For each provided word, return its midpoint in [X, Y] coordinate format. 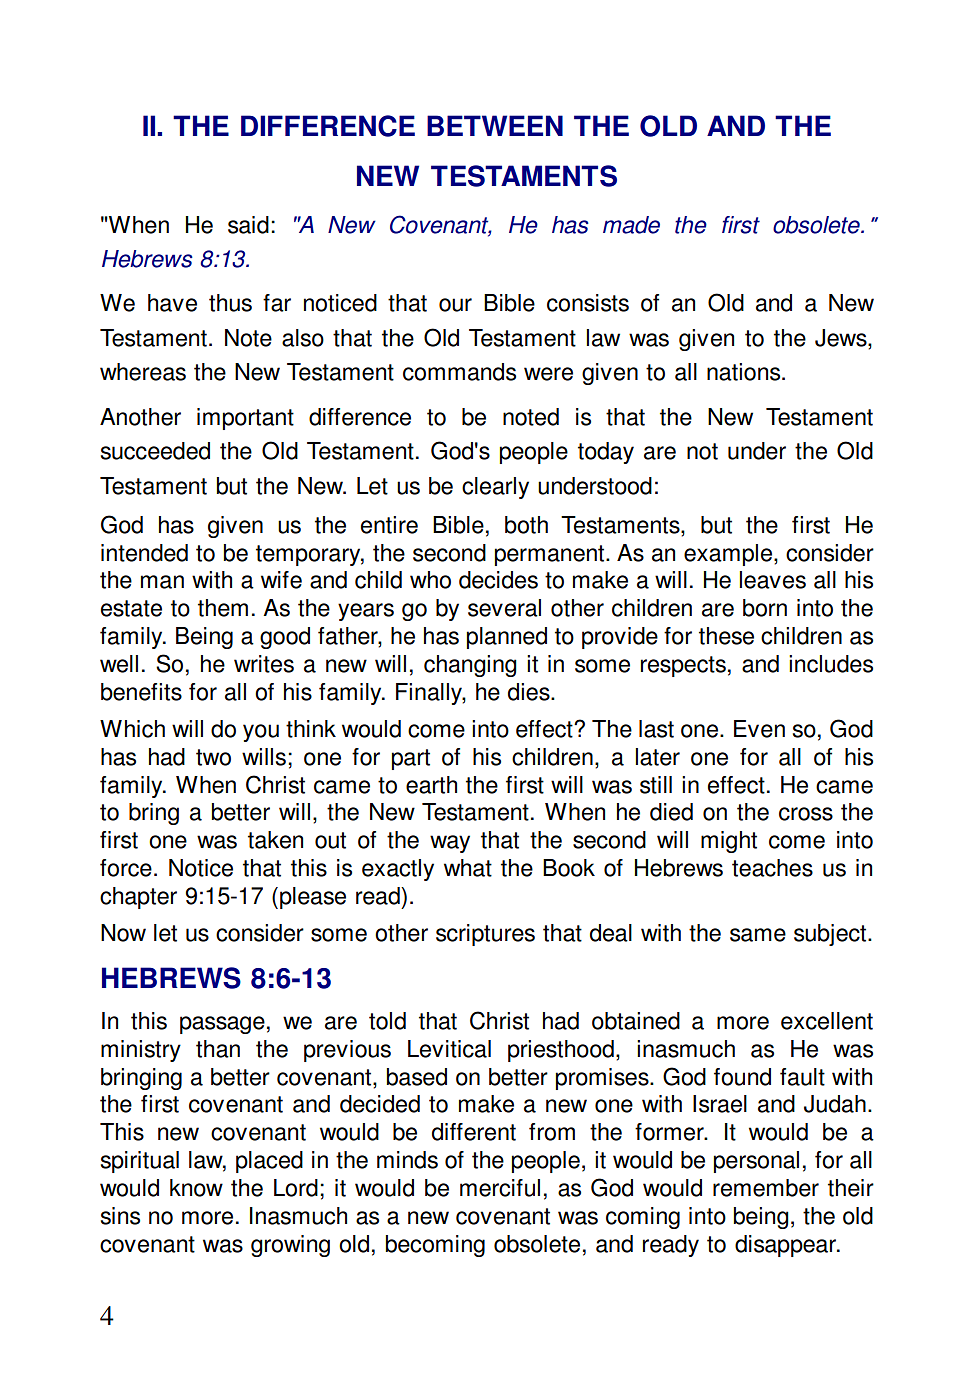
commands [459, 372]
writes [264, 664]
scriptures [485, 935]
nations [745, 372]
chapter [138, 898]
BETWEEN [495, 125]
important [245, 419]
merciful [500, 1188]
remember [766, 1188]
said [248, 225]
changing [470, 666]
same [758, 935]
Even [759, 729]
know [196, 1188]
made [631, 225]
